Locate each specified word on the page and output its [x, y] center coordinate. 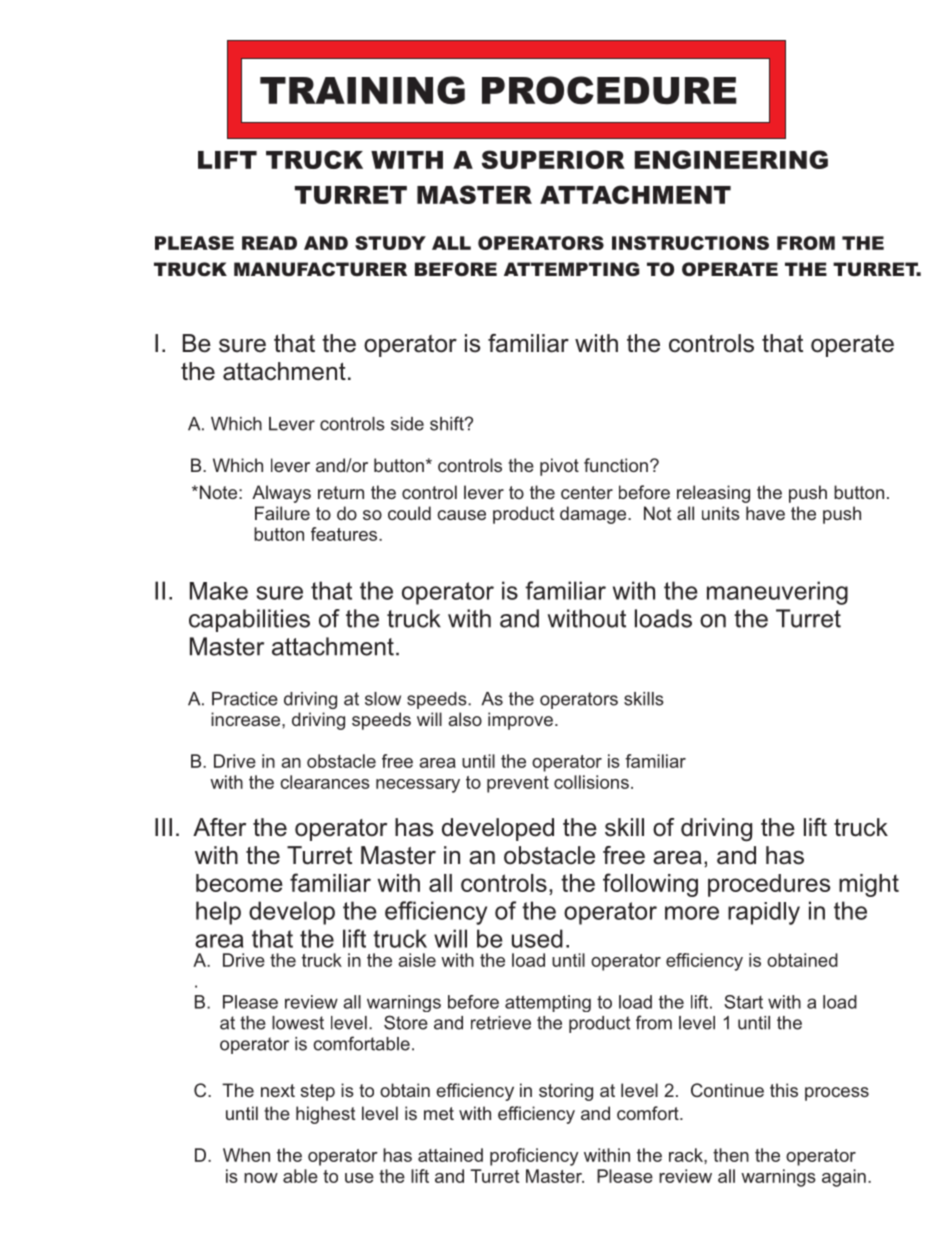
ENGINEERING [731, 159]
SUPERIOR [553, 159]
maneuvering [777, 593]
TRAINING [362, 90]
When [246, 1155]
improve [520, 721]
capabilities [249, 620]
